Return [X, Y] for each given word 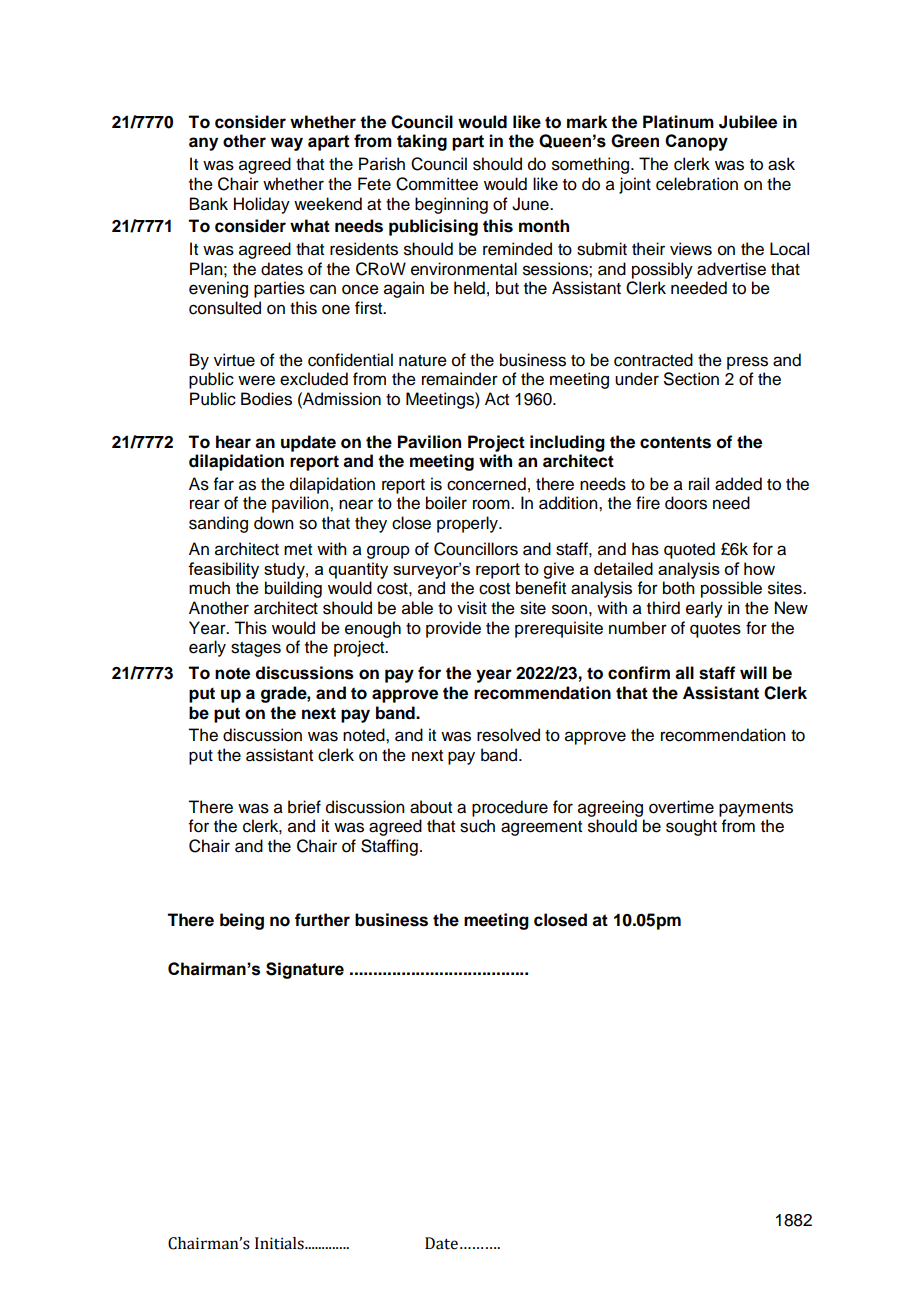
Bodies [266, 399]
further [322, 920]
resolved [508, 735]
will [753, 672]
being [242, 921]
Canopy [696, 142]
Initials [280, 1243]
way [286, 144]
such [477, 826]
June [531, 204]
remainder [460, 379]
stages [256, 649]
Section [691, 379]
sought [691, 827]
